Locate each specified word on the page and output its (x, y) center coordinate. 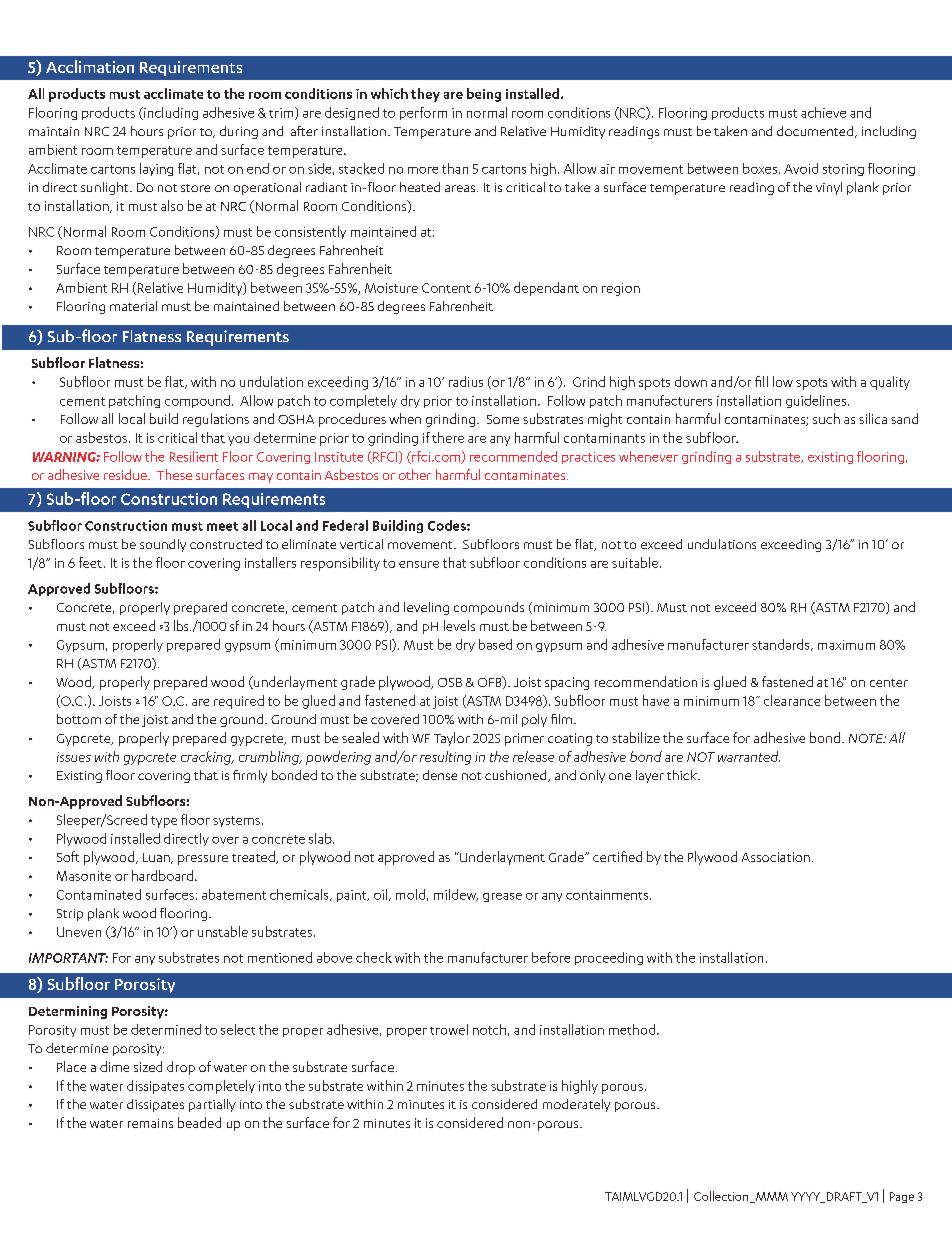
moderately (576, 1105)
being (484, 95)
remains (150, 1123)
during (239, 132)
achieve (823, 112)
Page (902, 1197)
